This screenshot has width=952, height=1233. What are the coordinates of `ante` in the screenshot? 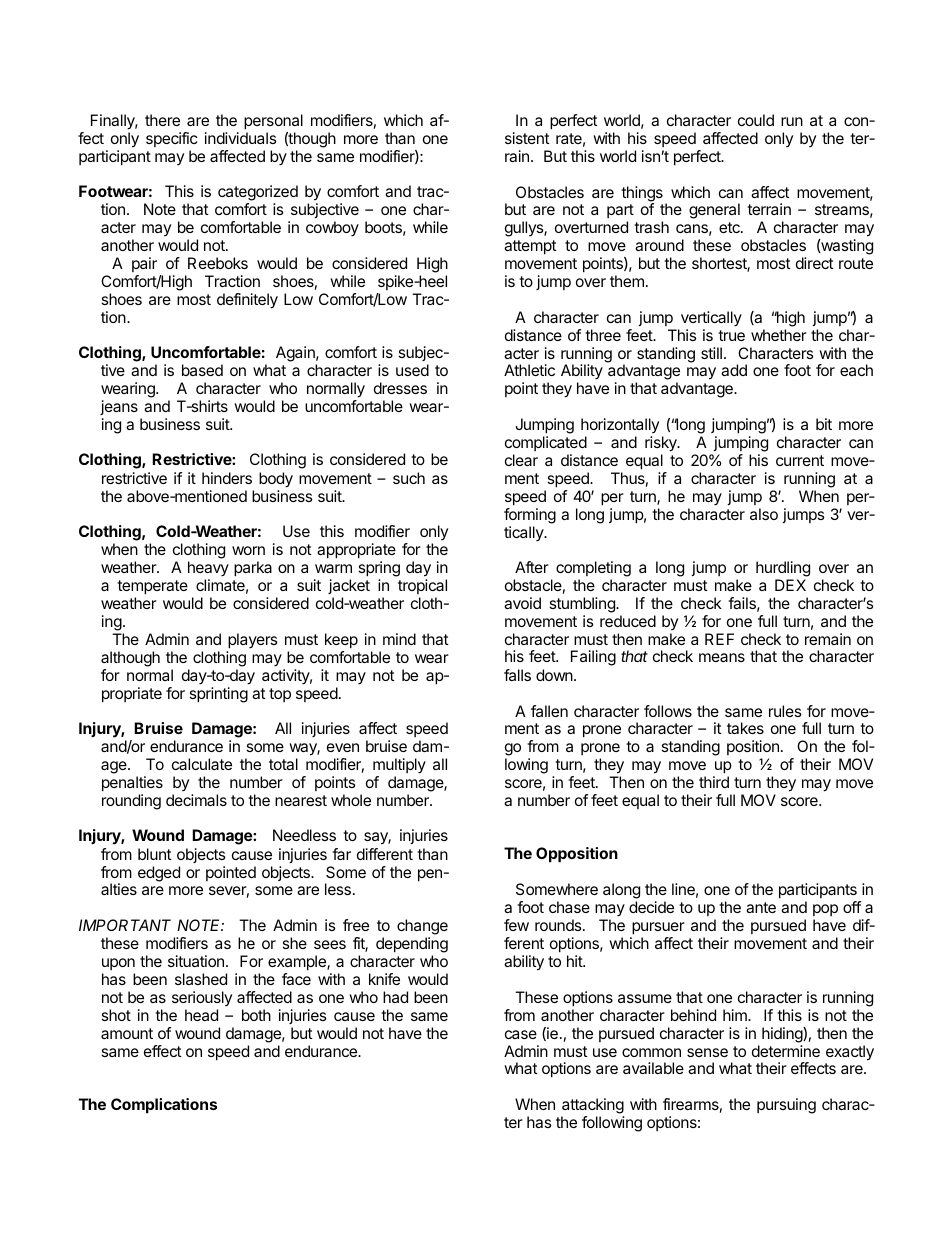 It's located at (761, 907).
